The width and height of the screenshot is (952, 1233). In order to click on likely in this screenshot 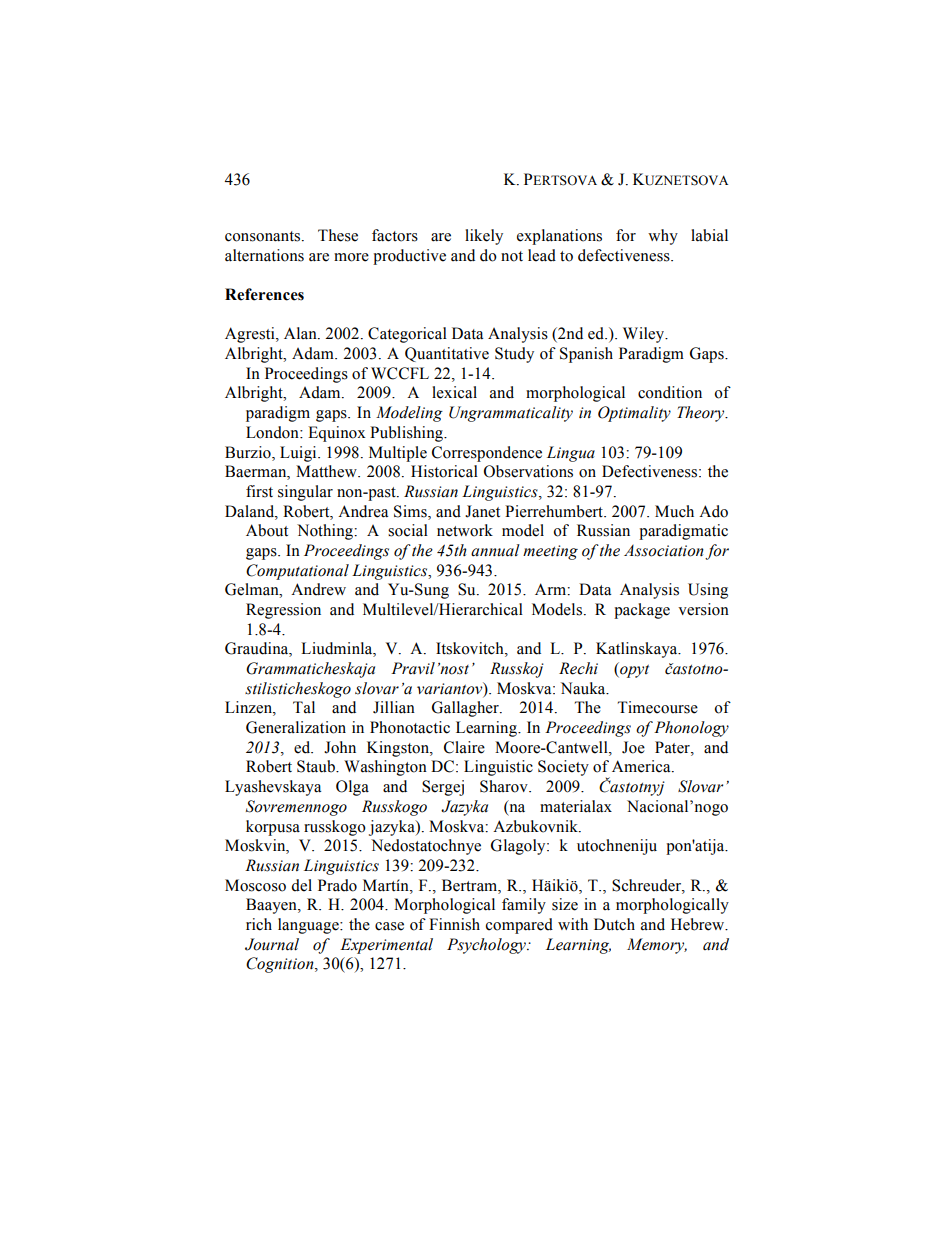, I will do `click(484, 237)`.
